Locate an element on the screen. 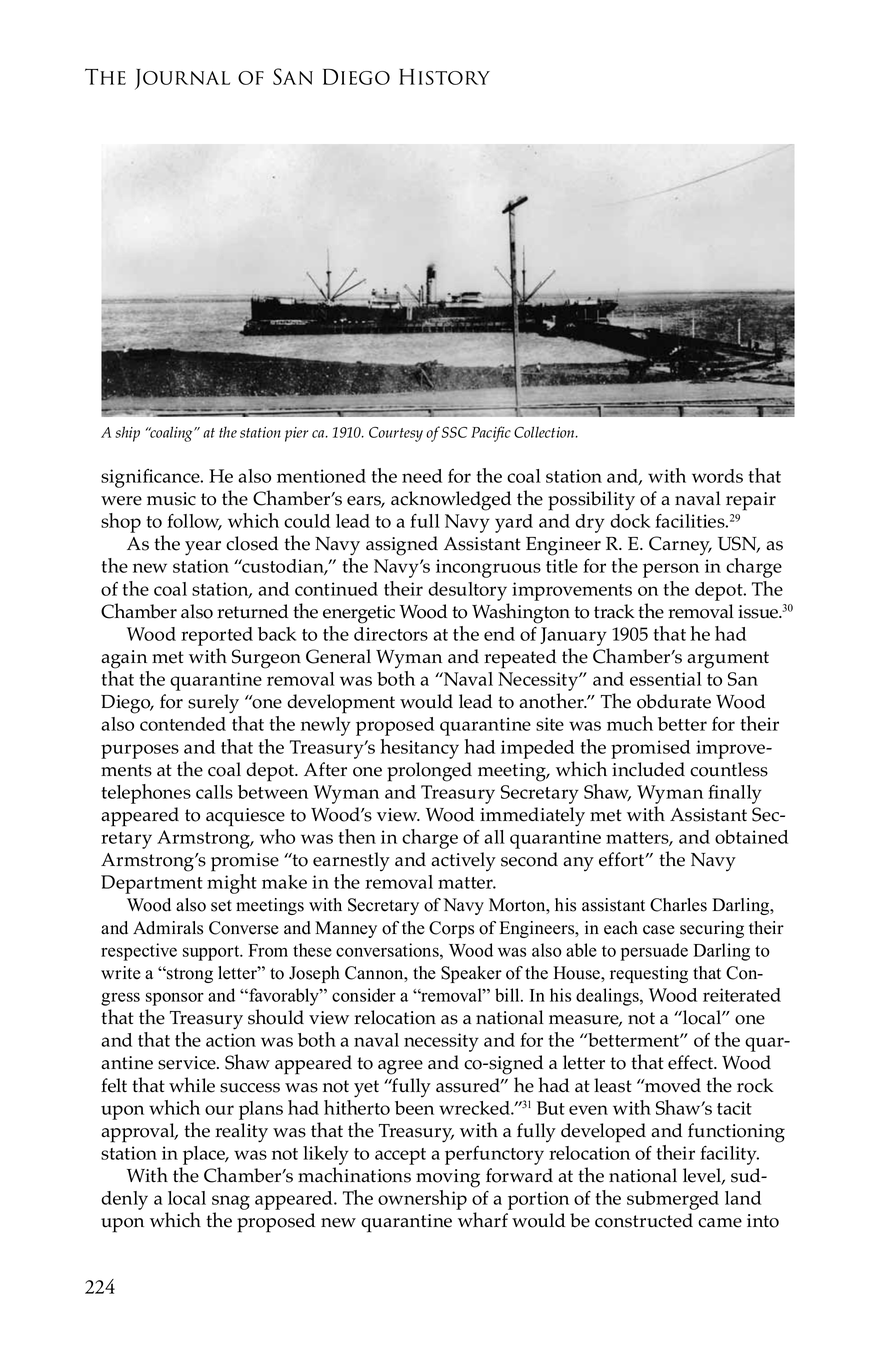 This screenshot has height=1354, width=896. reported is located at coordinates (217, 636).
